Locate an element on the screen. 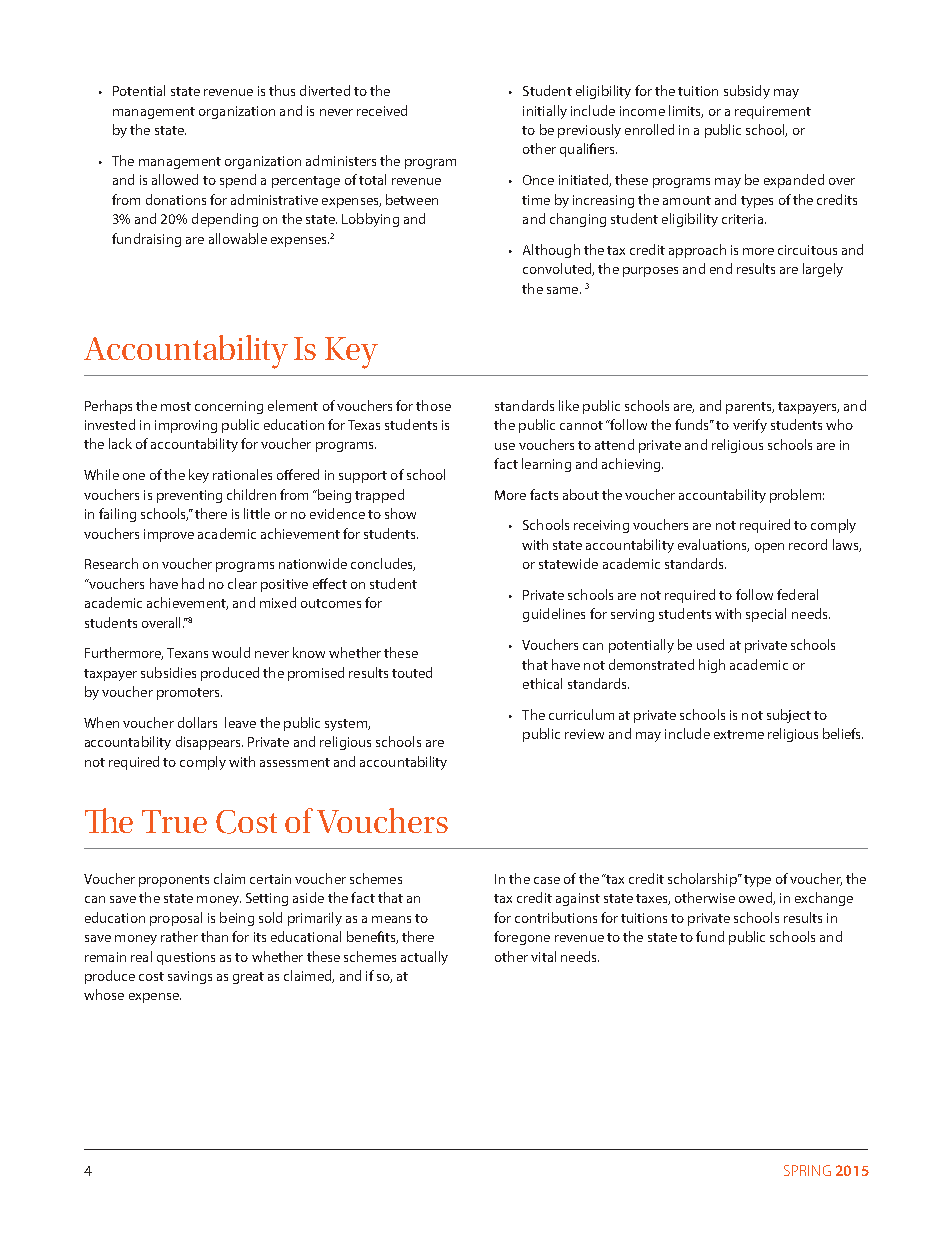  initially is located at coordinates (545, 112).
